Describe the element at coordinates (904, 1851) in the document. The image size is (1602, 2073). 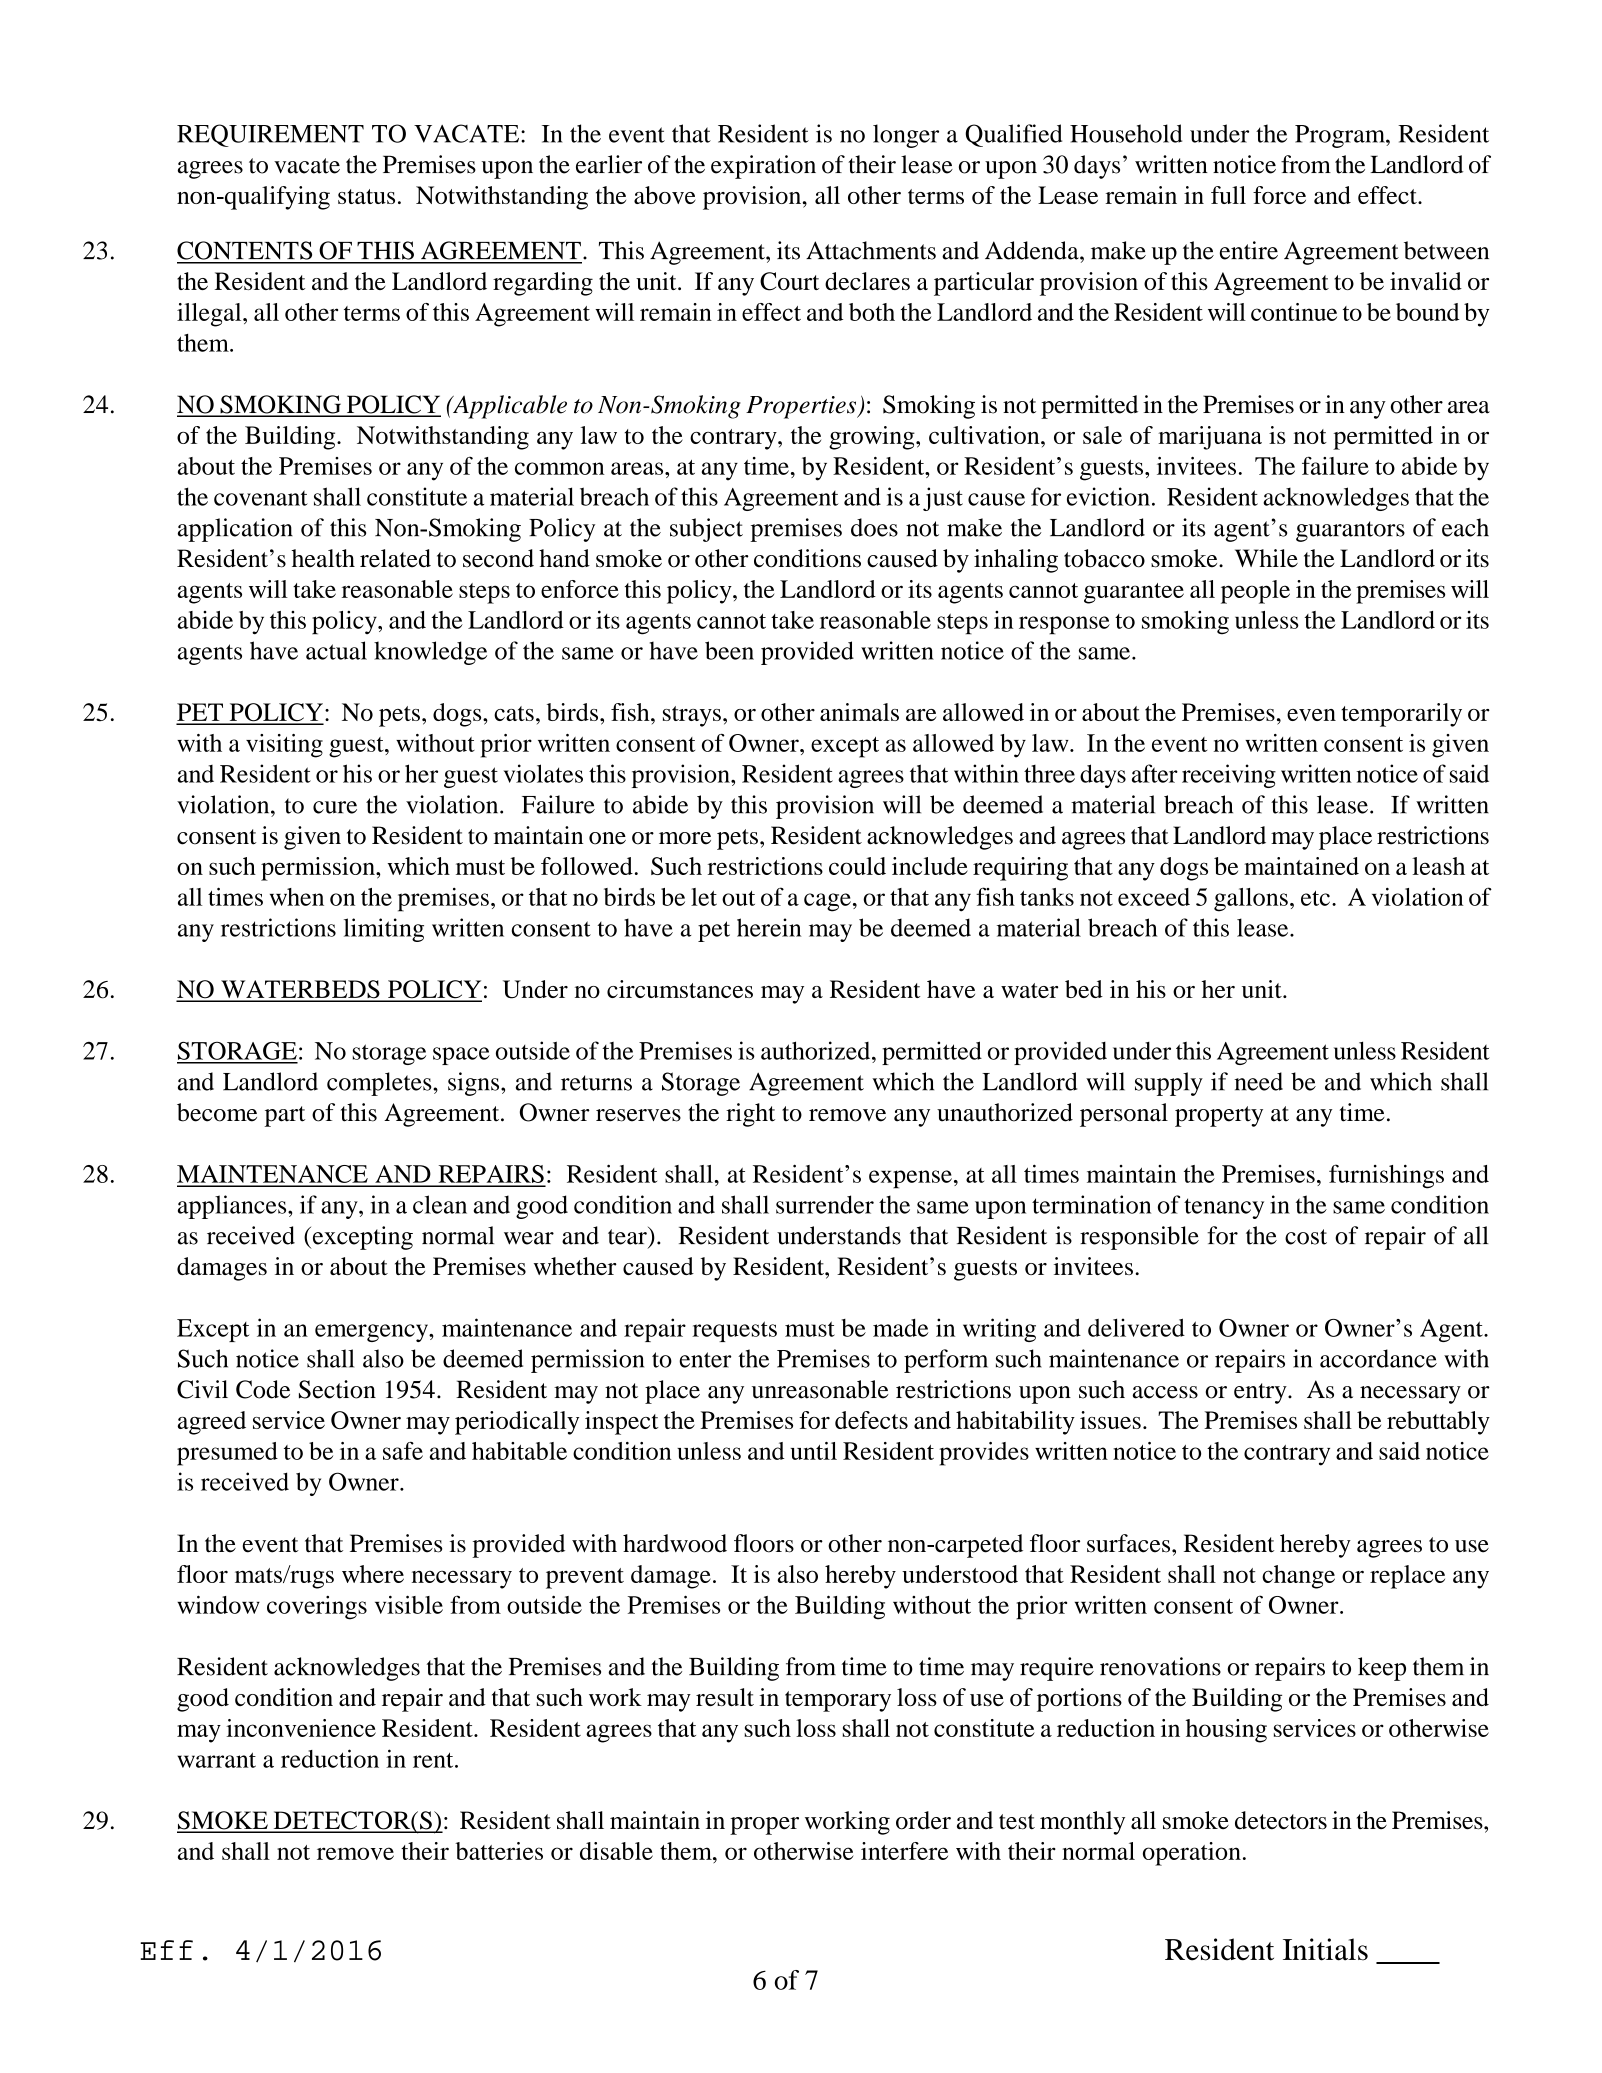
I see `interfere` at that location.
